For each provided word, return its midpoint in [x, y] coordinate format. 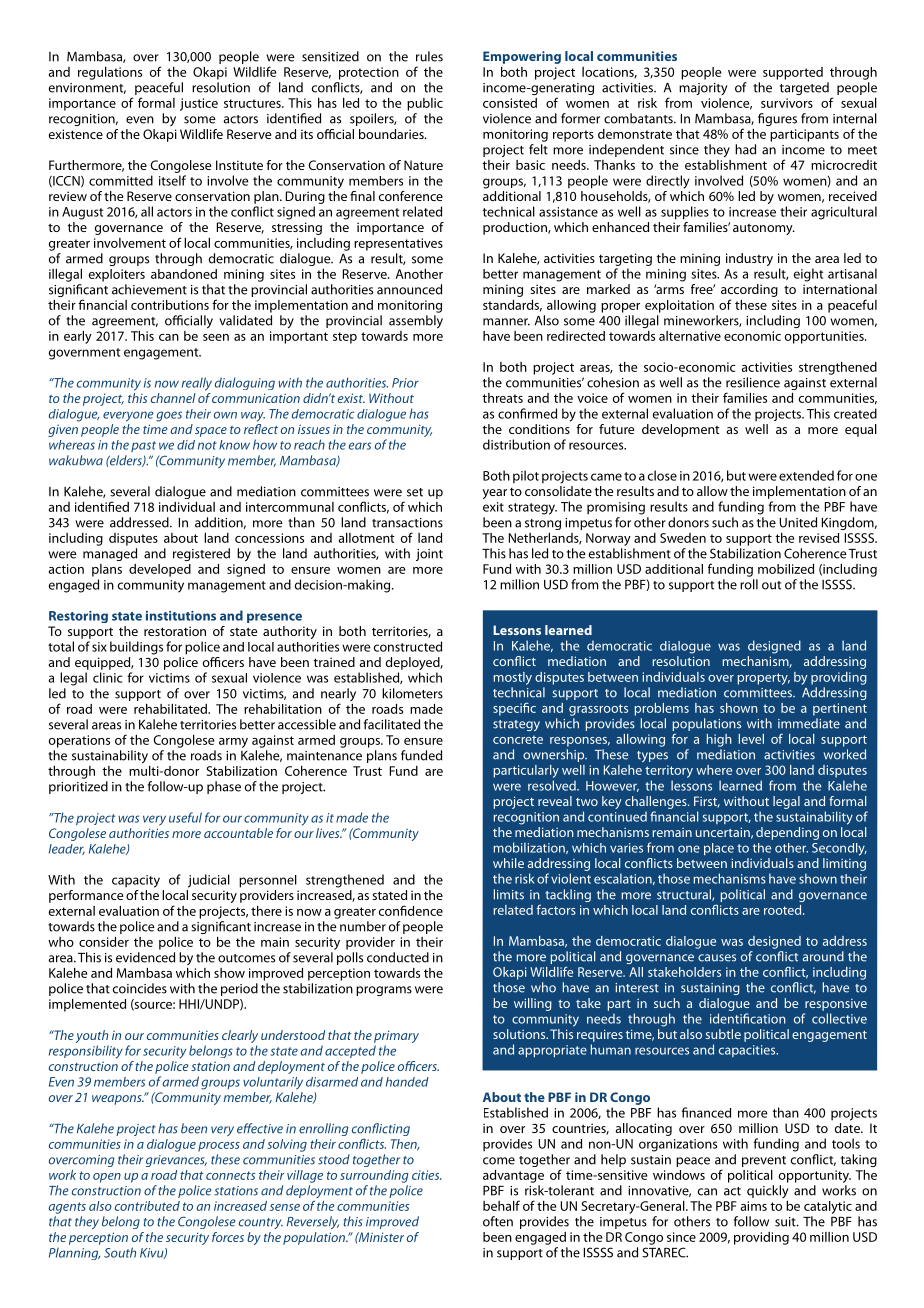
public [425, 104]
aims [754, 1206]
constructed [408, 646]
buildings [136, 648]
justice [199, 104]
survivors [787, 103]
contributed [147, 1206]
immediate [809, 723]
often [498, 1221]
